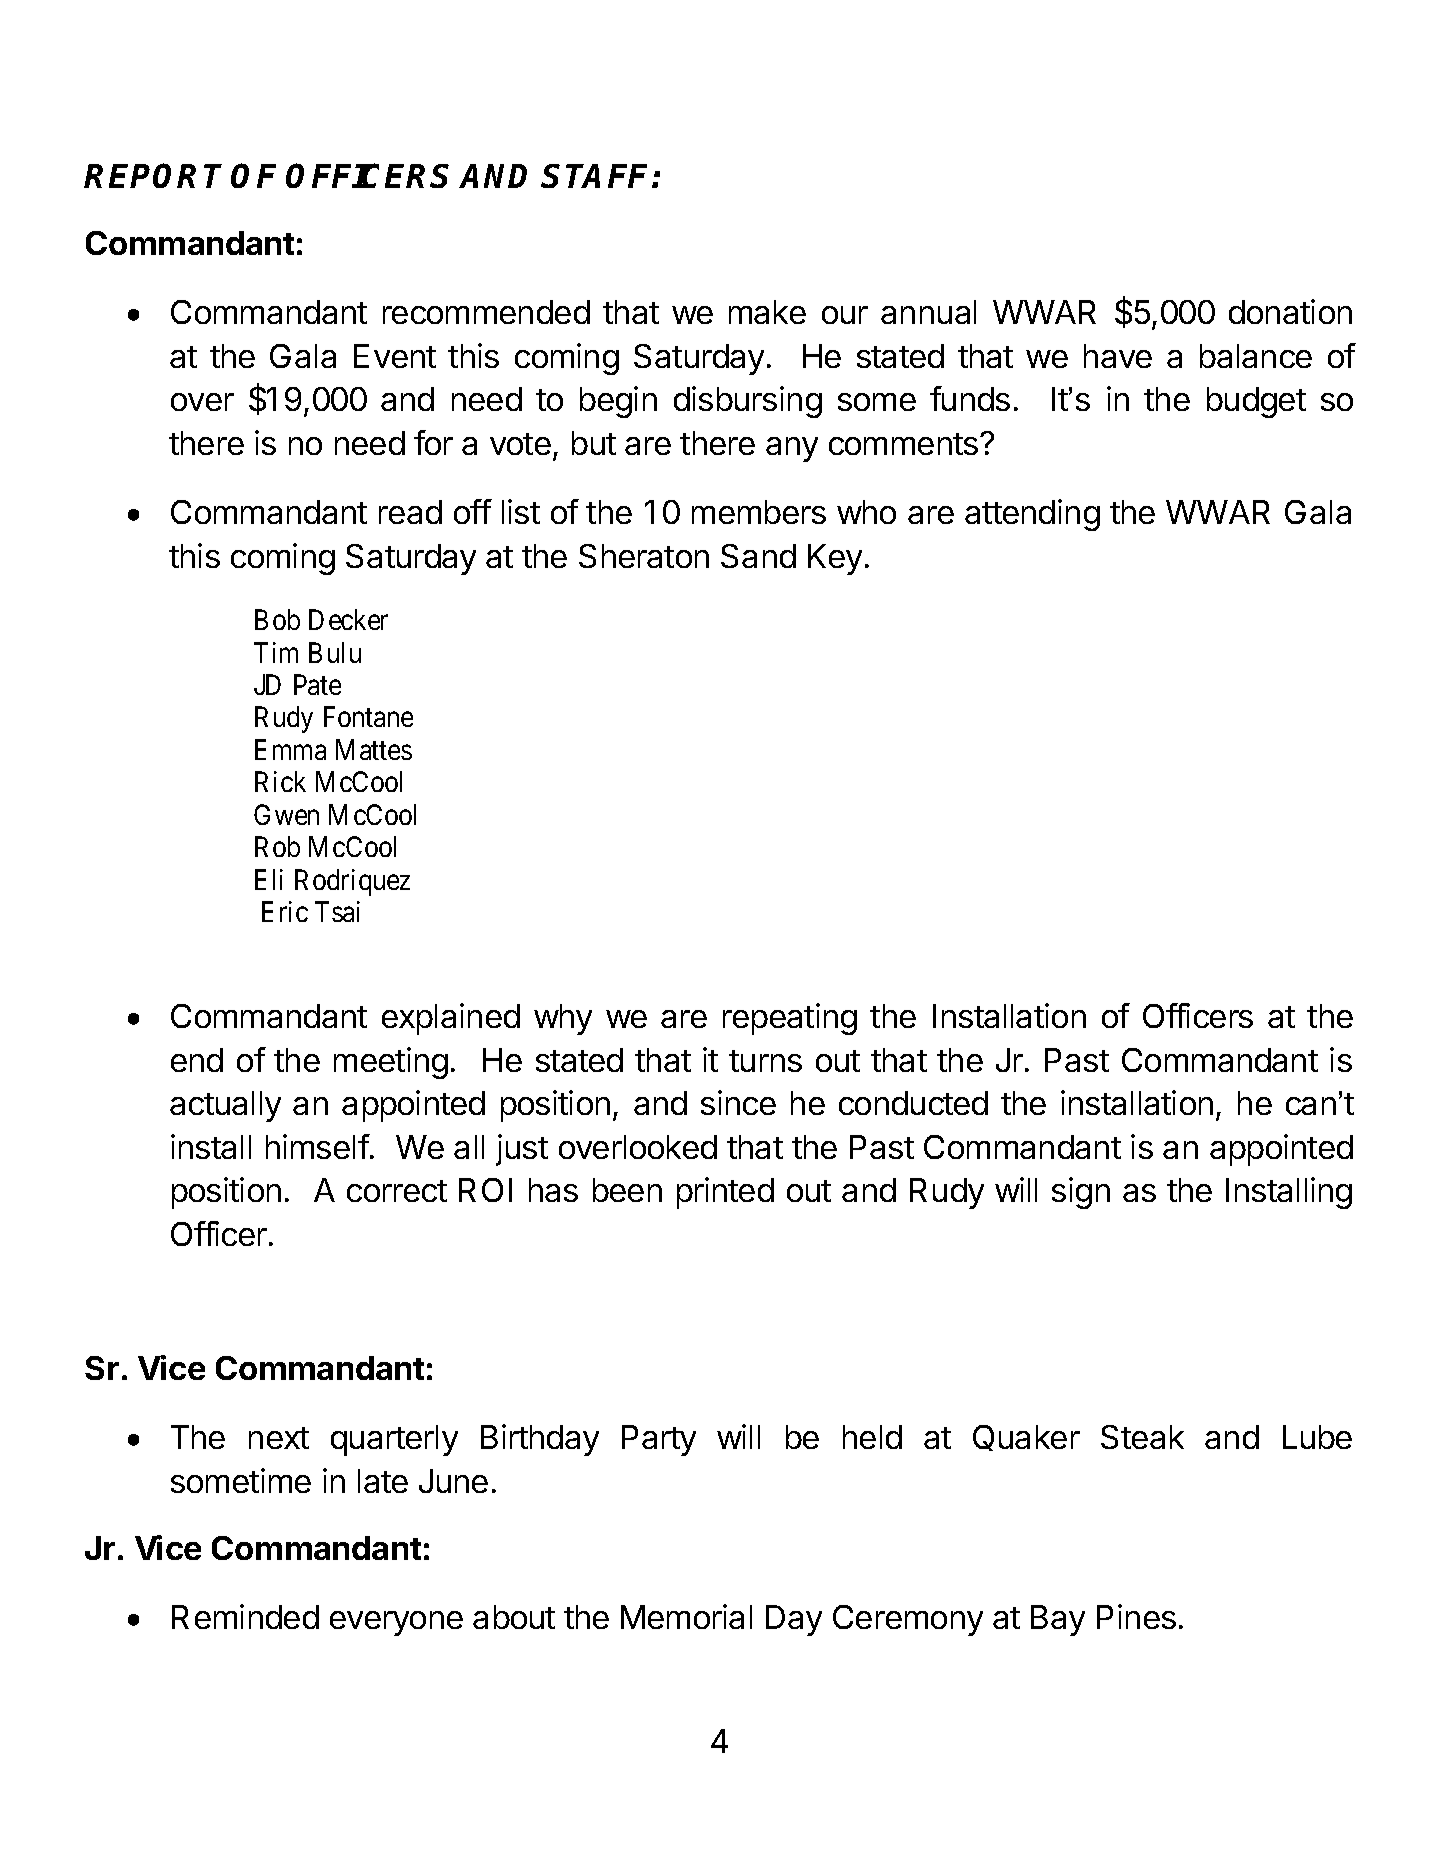  Describe the element at coordinates (913, 1103) in the image. I see `conducted` at that location.
